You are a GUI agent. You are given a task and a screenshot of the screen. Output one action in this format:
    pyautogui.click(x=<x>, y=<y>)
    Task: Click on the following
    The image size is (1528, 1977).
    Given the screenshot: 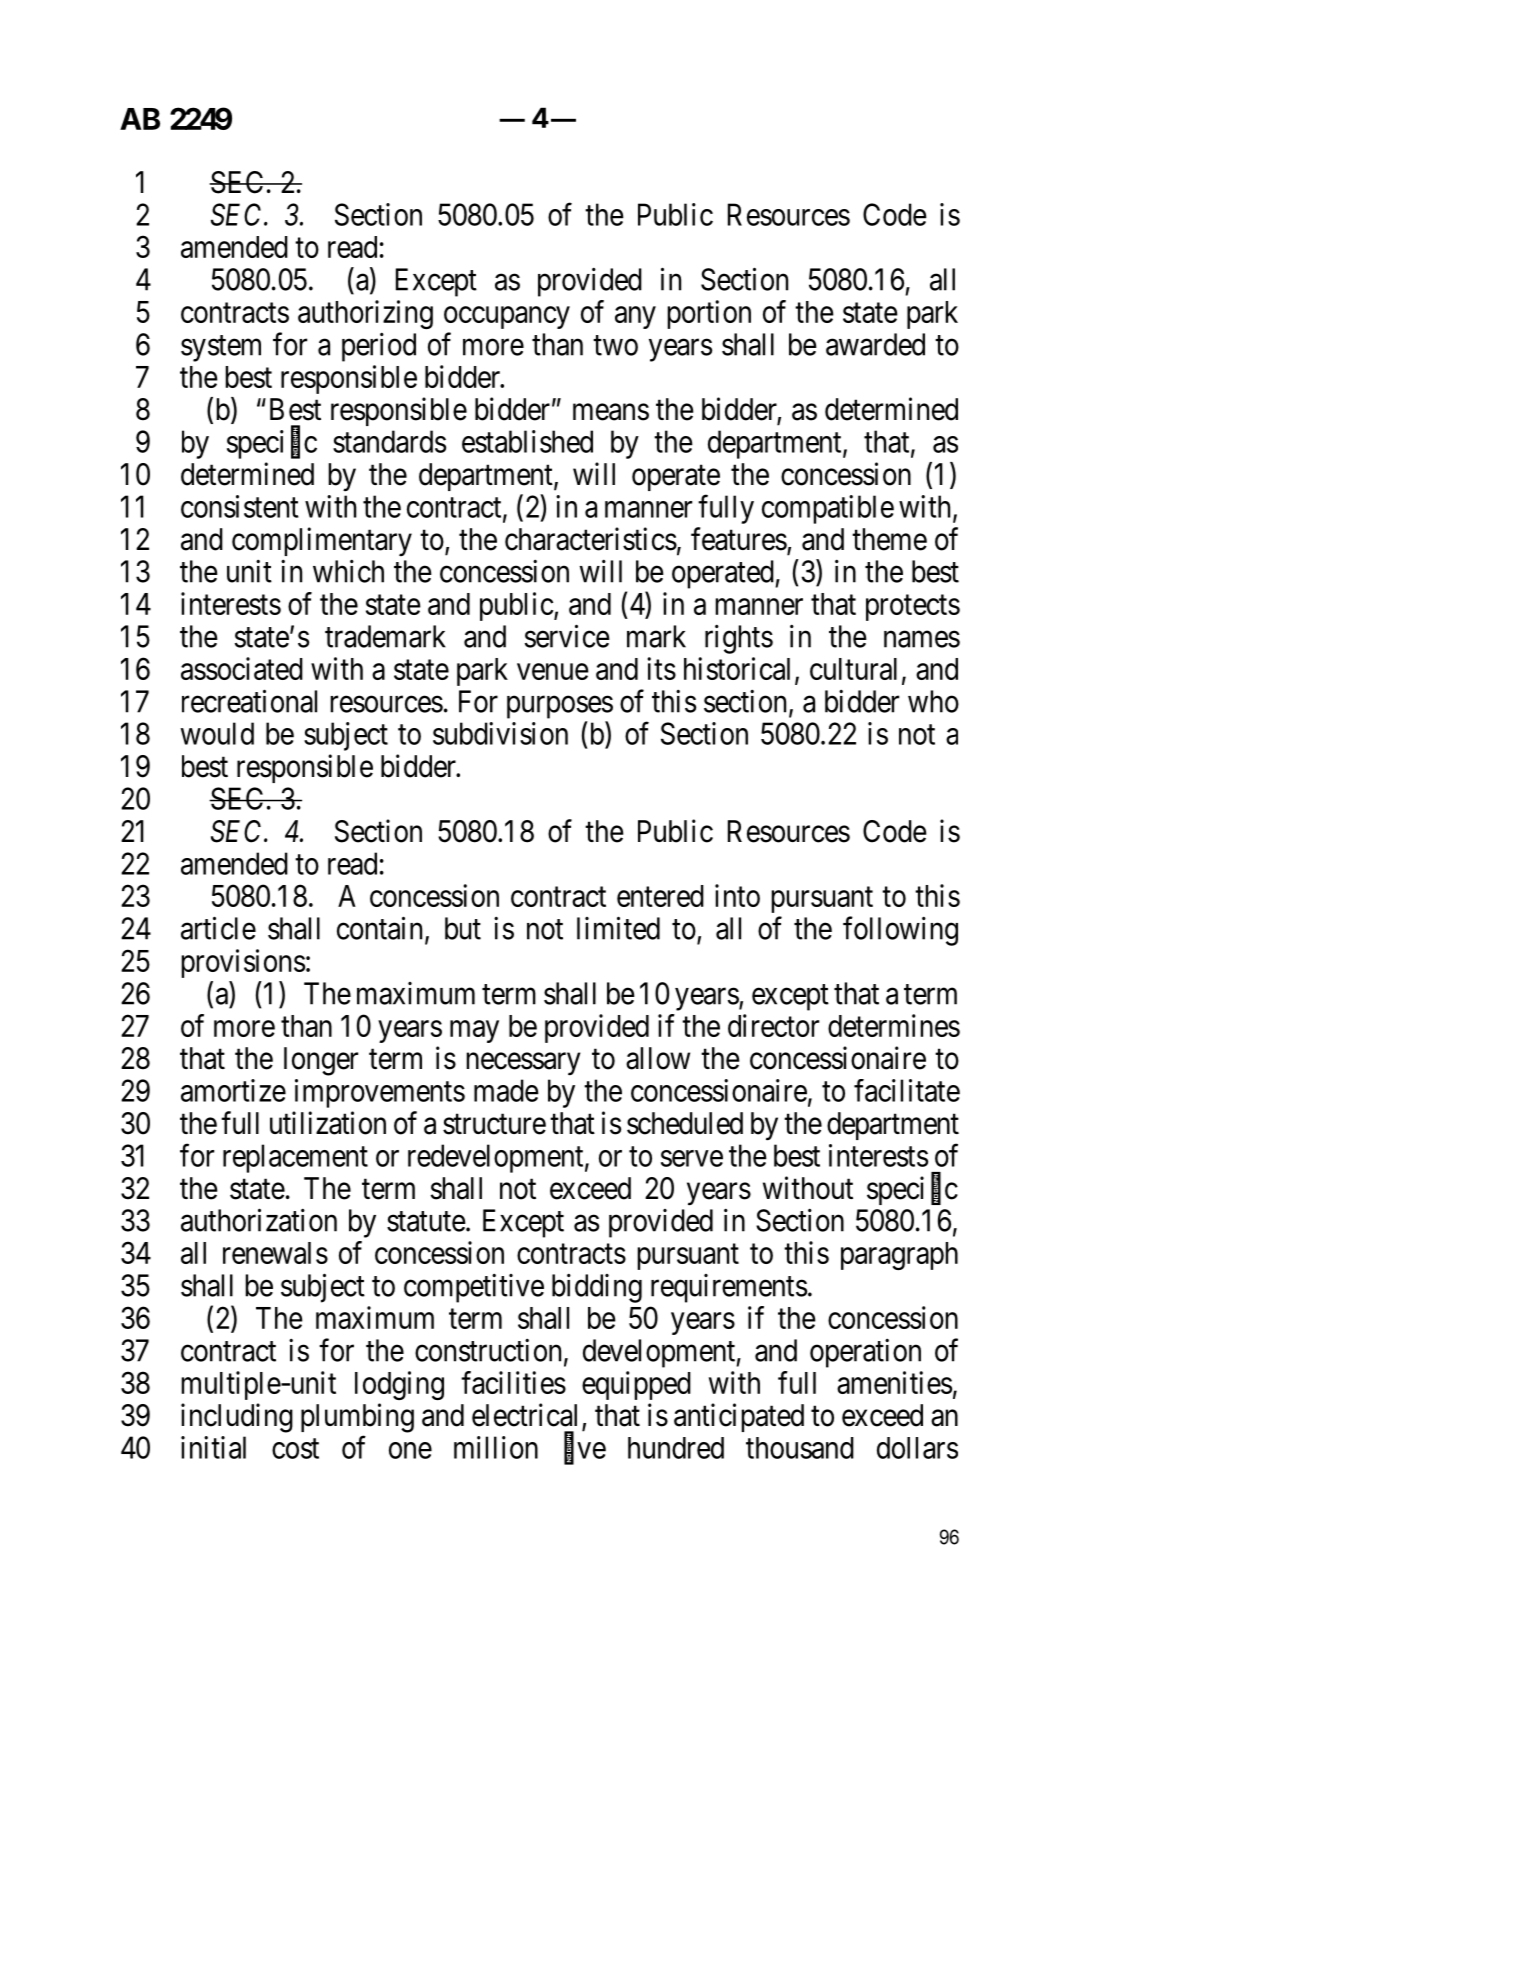 What is the action you would take?
    pyautogui.click(x=900, y=931)
